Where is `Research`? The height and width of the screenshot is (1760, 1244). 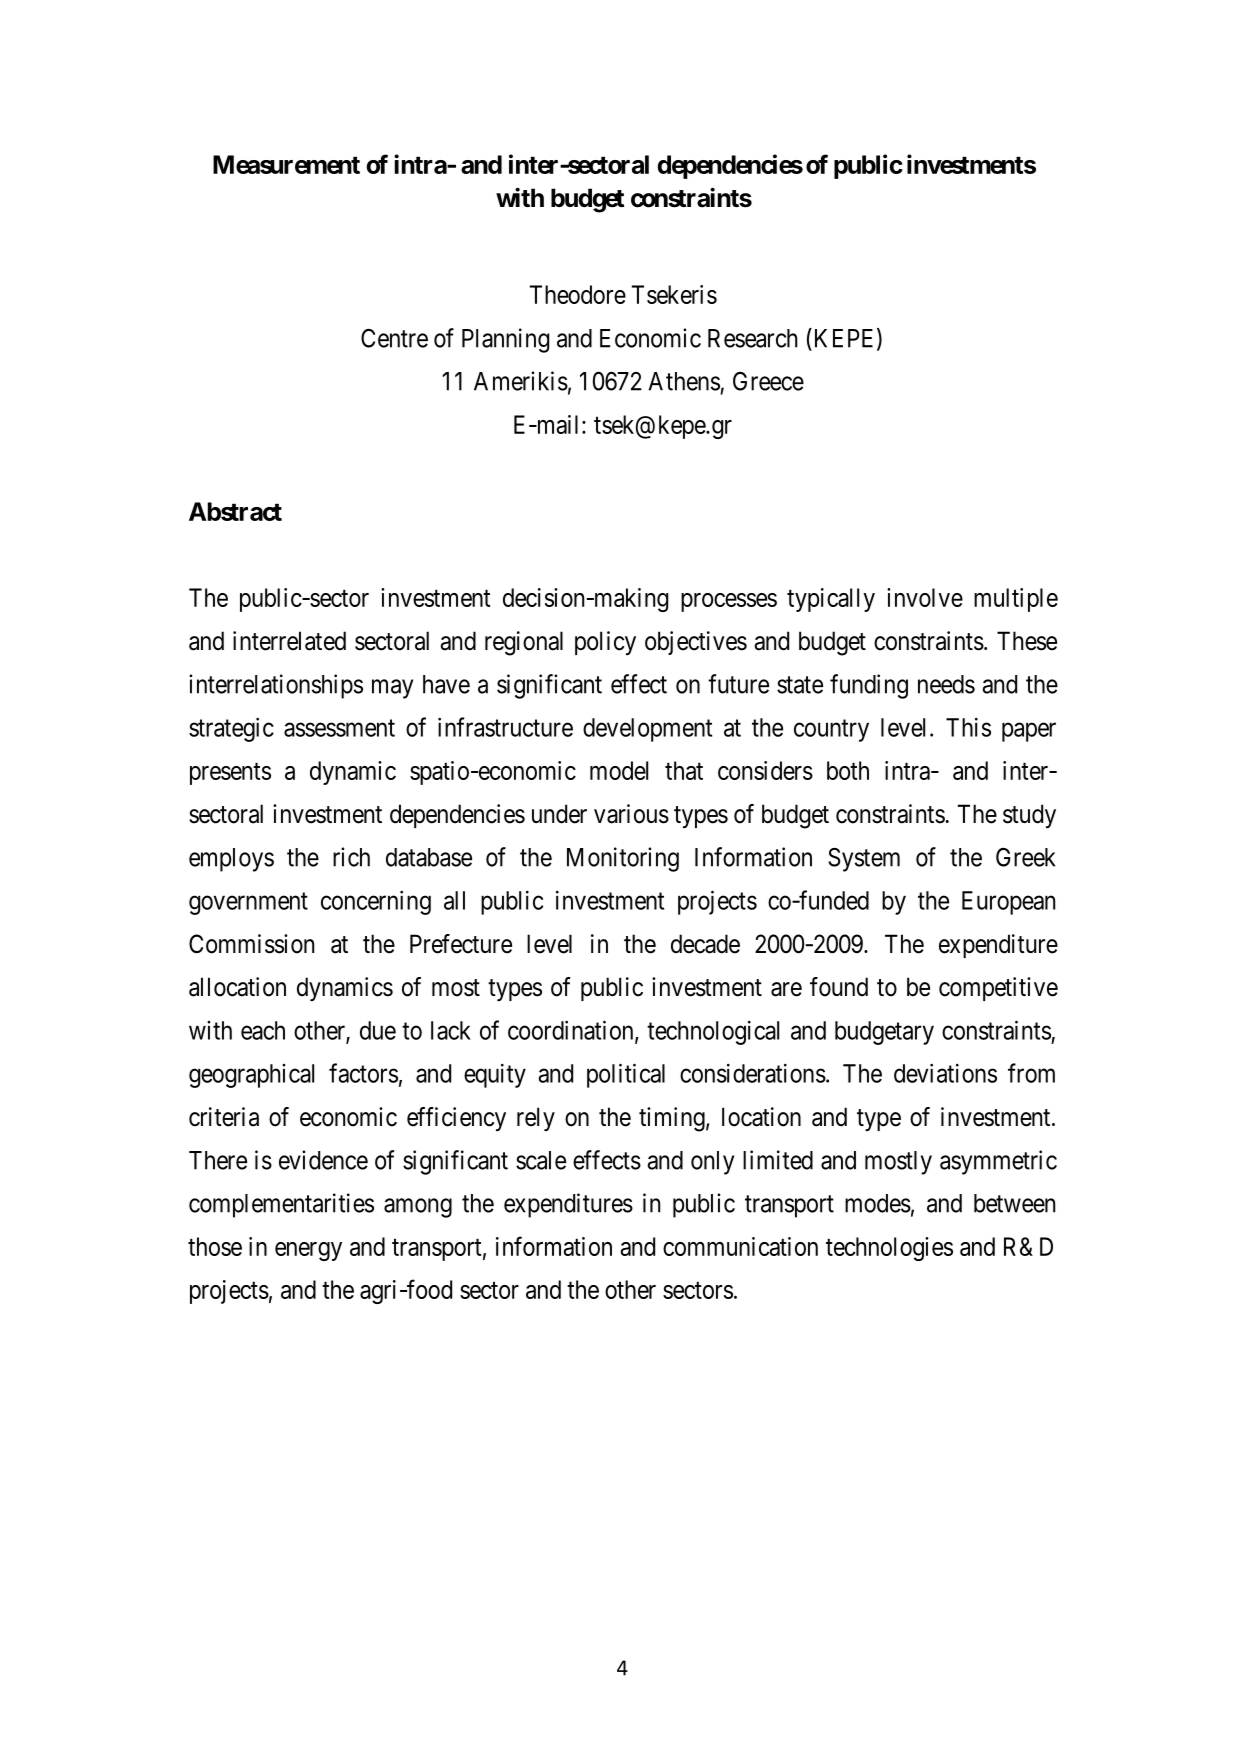 Research is located at coordinates (753, 338).
